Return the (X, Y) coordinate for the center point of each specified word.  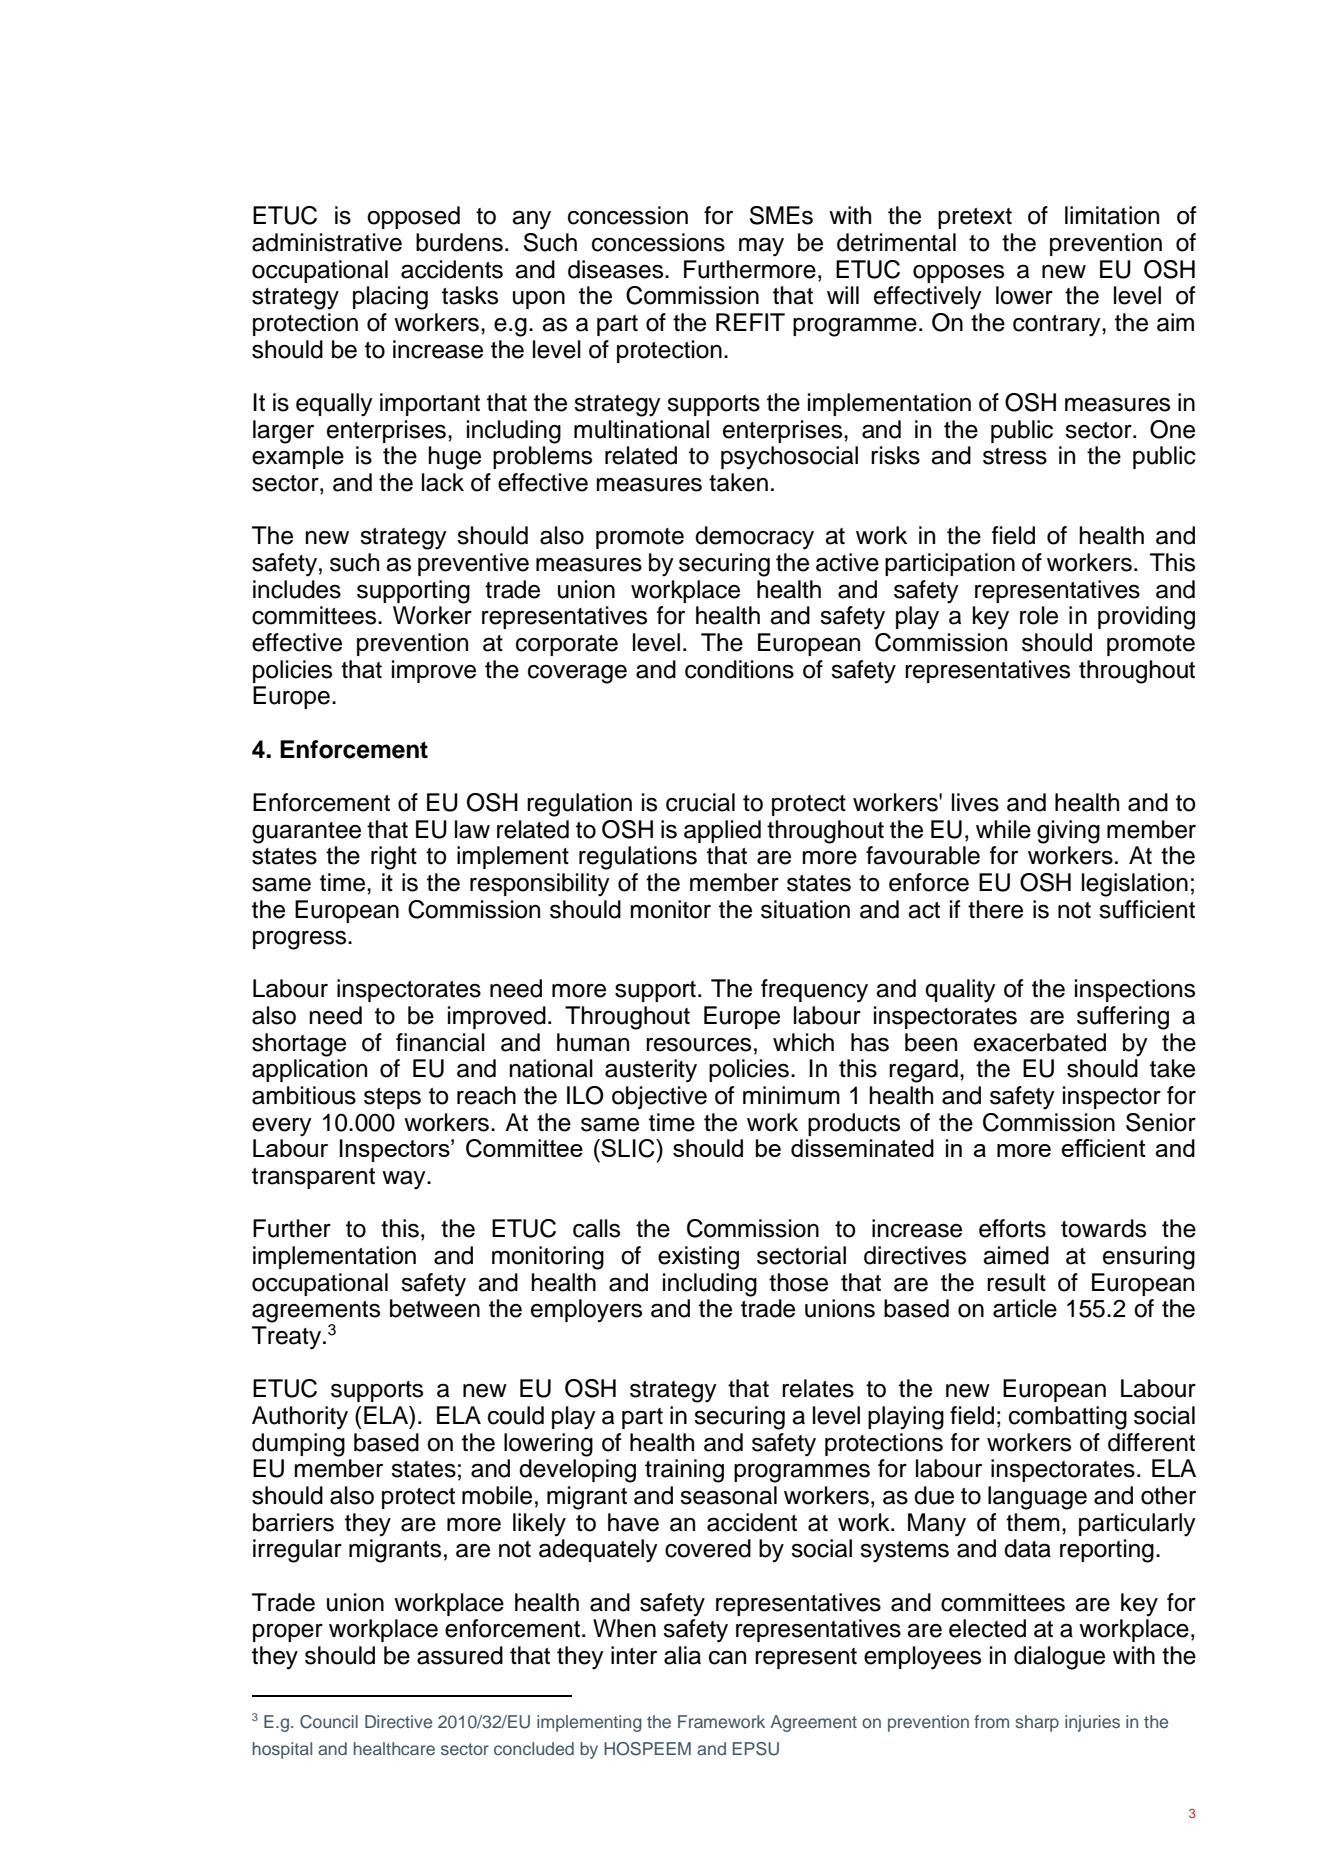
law (472, 829)
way (405, 1180)
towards (1103, 1228)
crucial (700, 802)
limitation (1112, 215)
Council (329, 1722)
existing (698, 1258)
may (761, 247)
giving (1068, 832)
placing (390, 298)
